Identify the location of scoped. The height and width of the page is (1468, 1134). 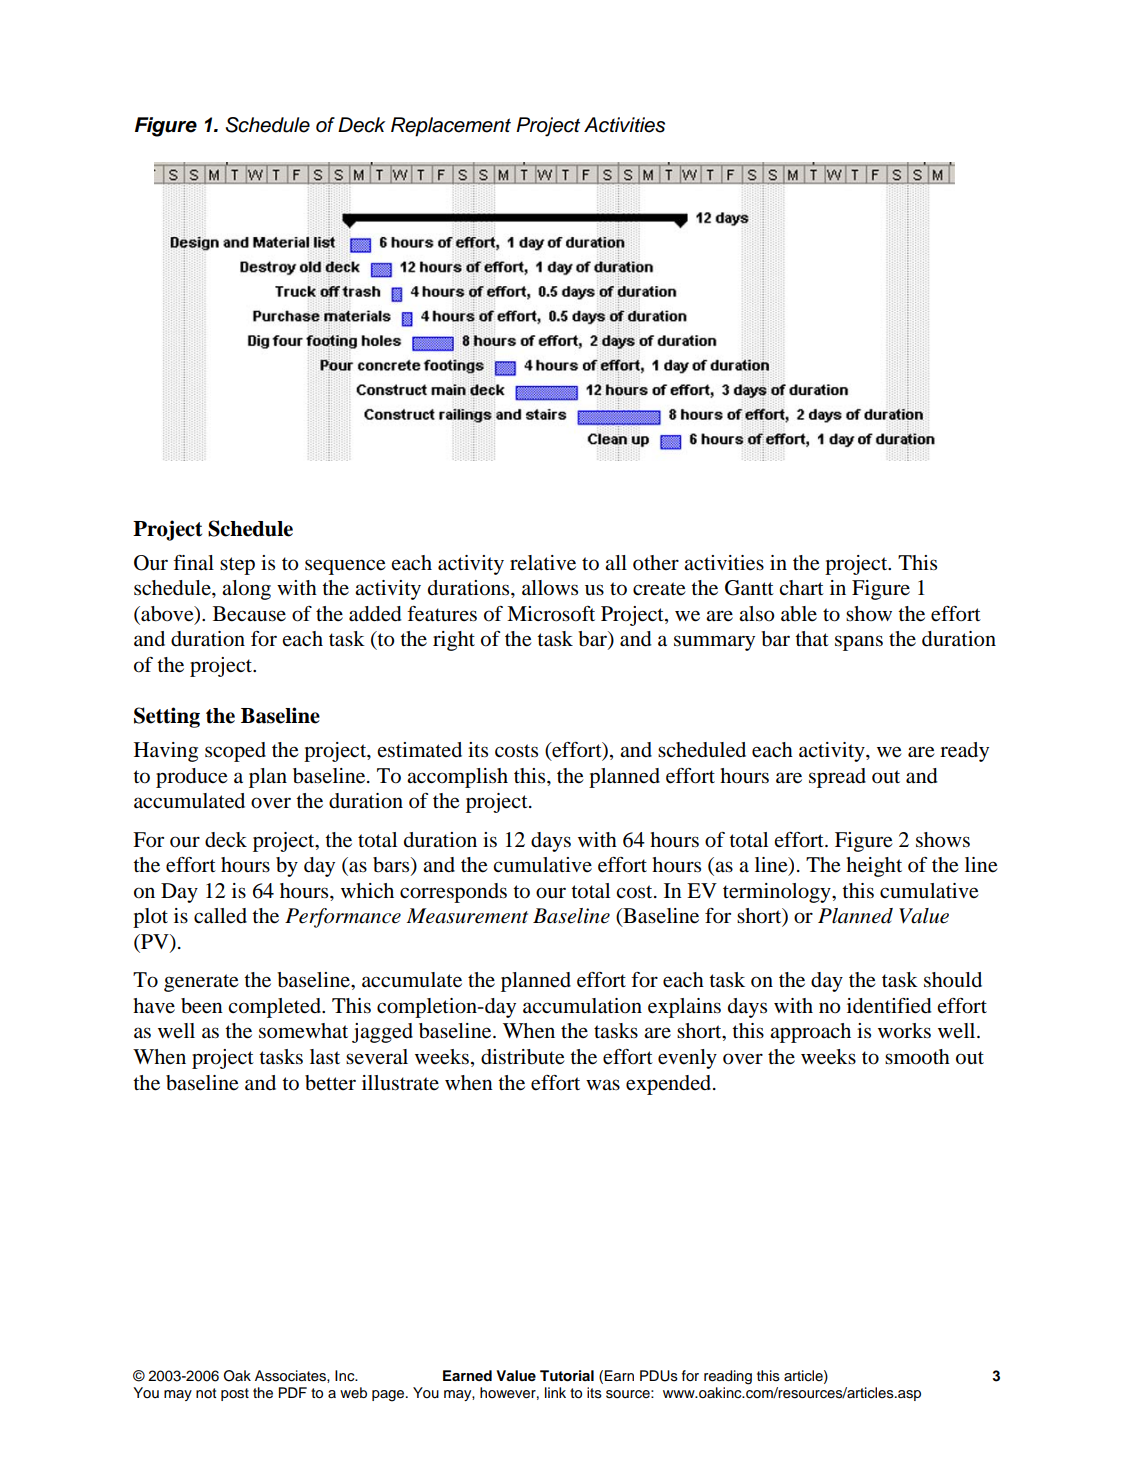
(235, 752).
